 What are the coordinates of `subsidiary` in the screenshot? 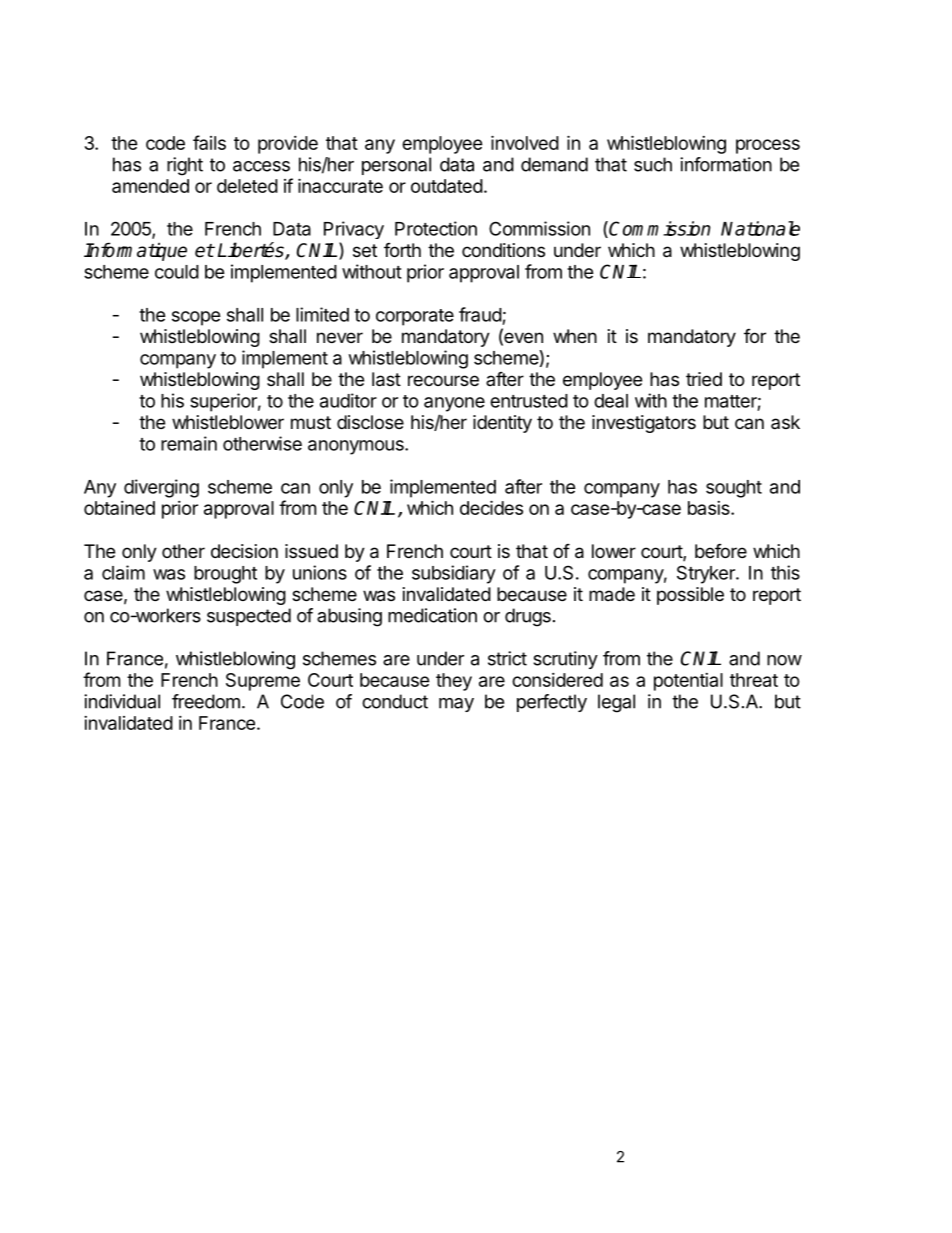 It's located at (454, 574).
